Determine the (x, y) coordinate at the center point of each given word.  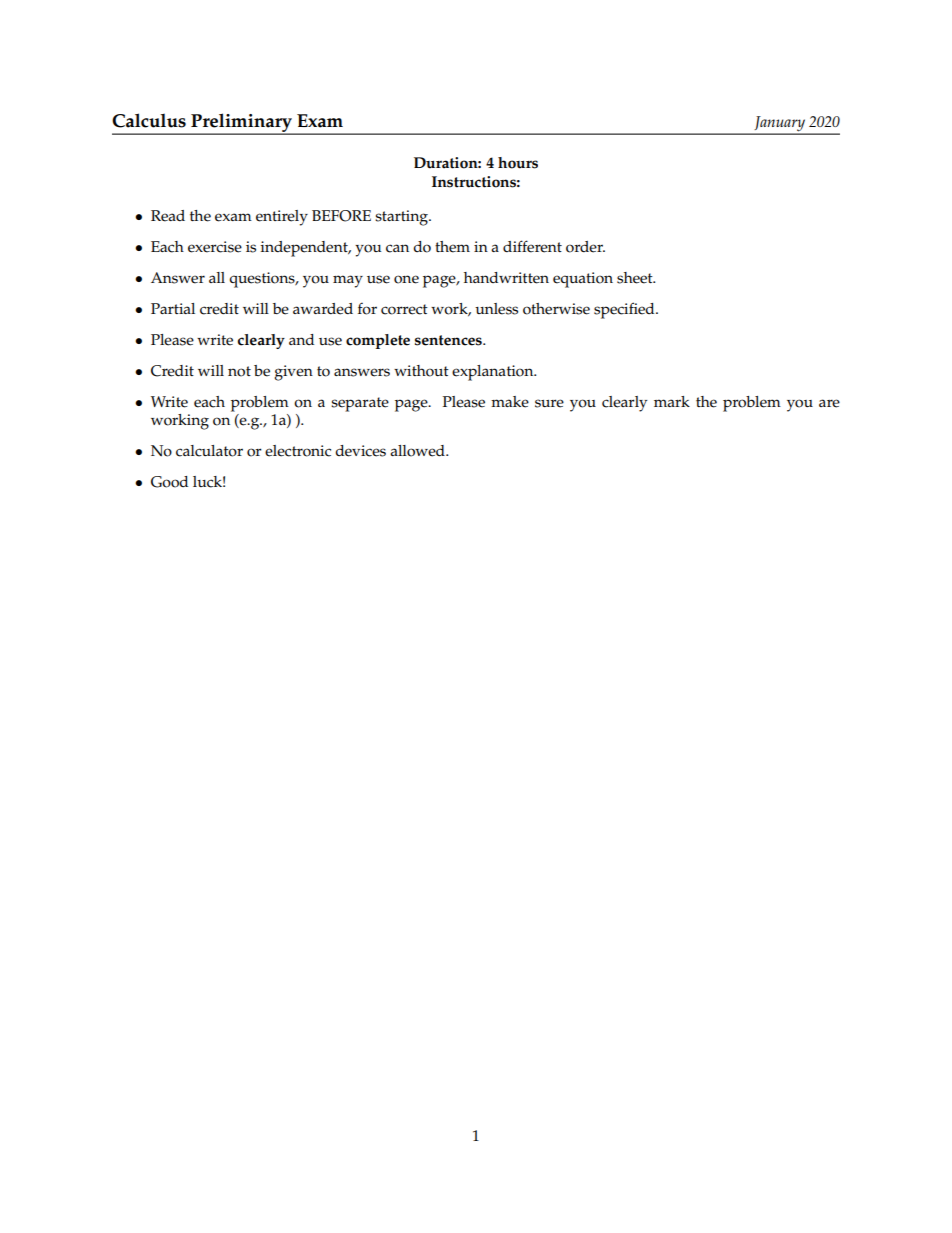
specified (625, 310)
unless (496, 309)
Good (169, 482)
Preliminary (242, 124)
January (779, 125)
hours (518, 163)
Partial (173, 308)
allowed (418, 451)
